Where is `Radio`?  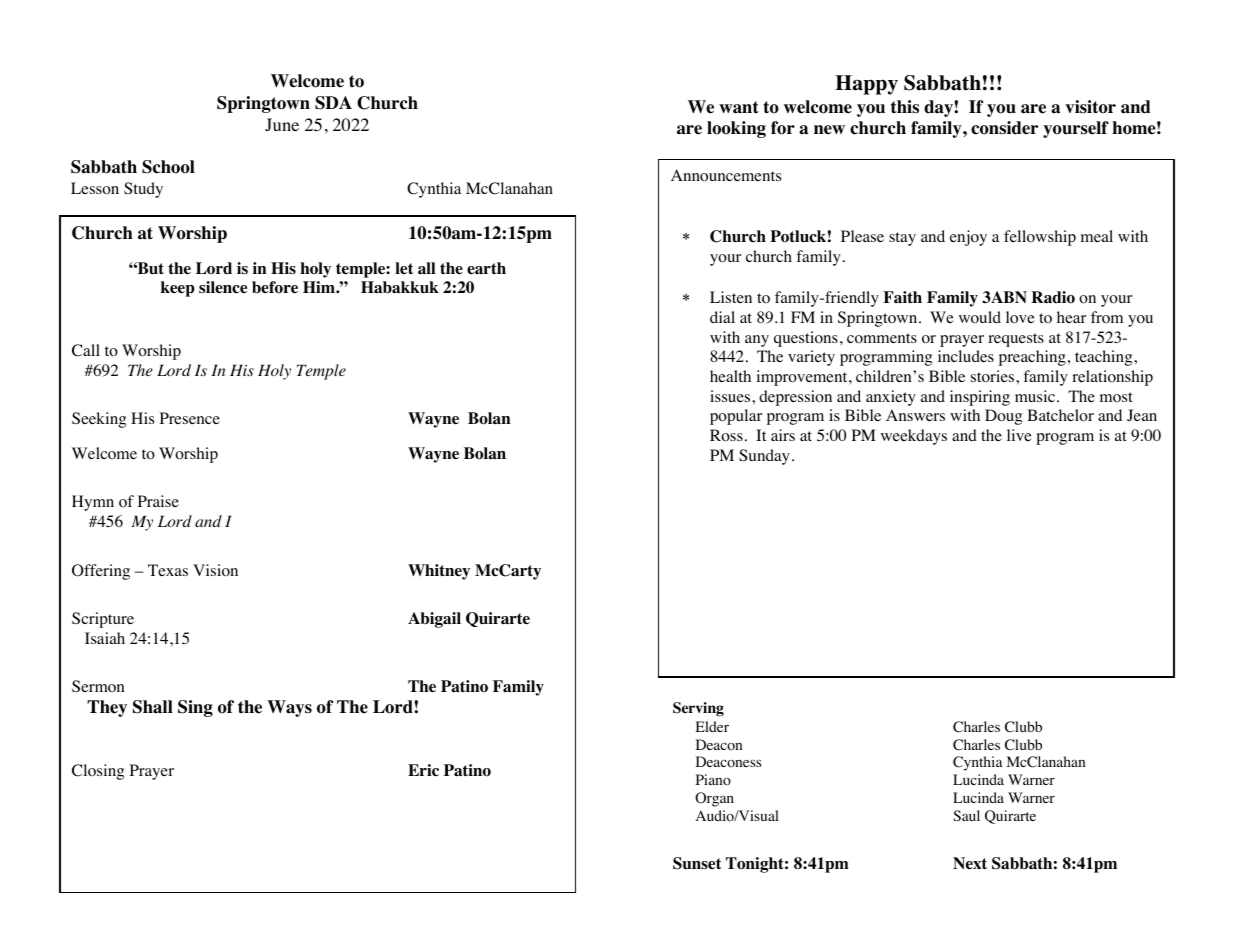 Radio is located at coordinates (1053, 297).
